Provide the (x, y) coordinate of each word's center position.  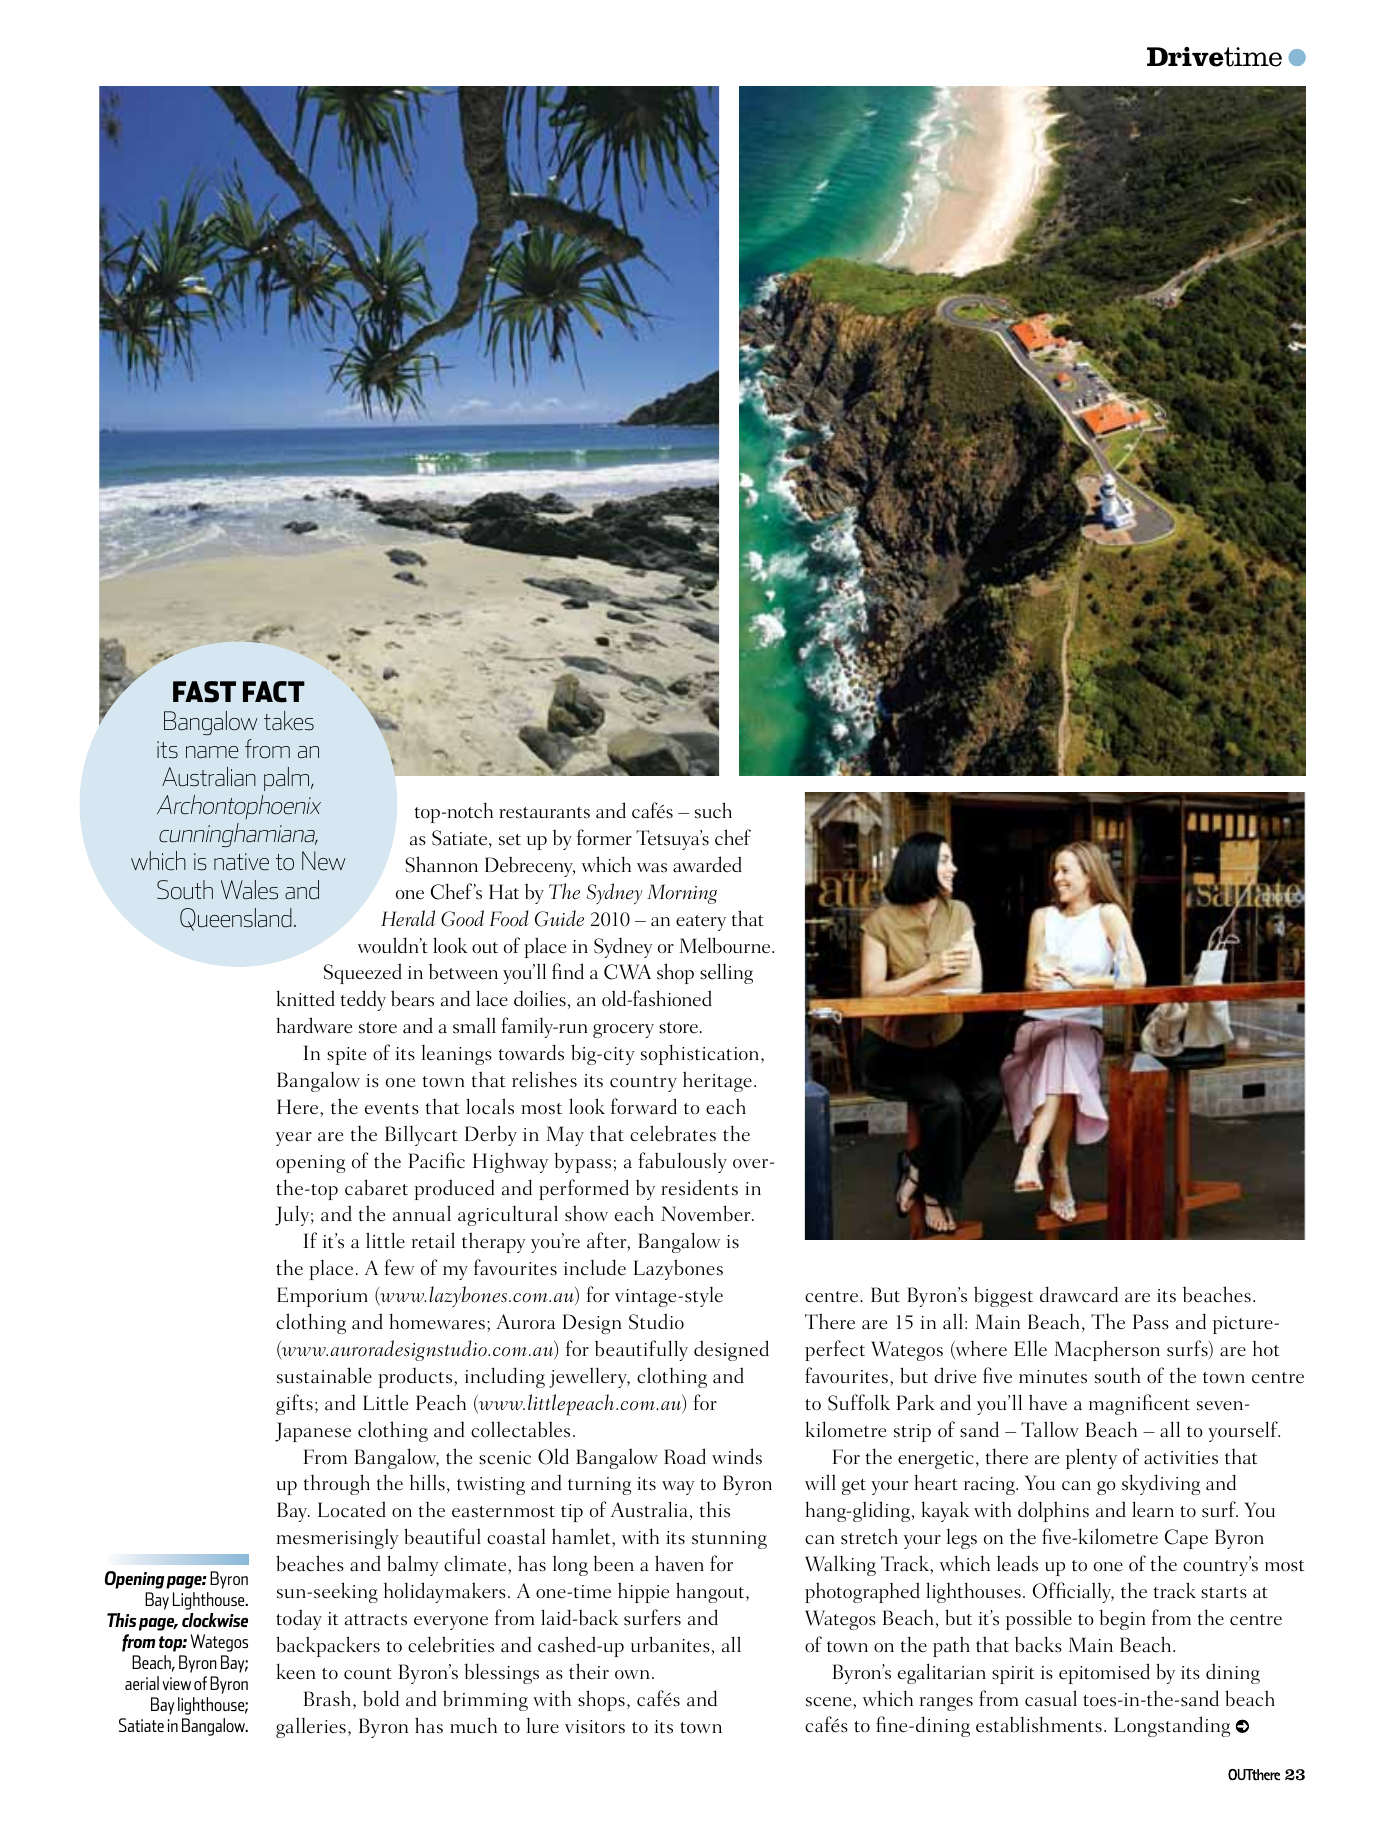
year (294, 1139)
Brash (327, 1698)
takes (289, 721)
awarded (707, 864)
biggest (1003, 1296)
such (713, 810)
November (707, 1213)
